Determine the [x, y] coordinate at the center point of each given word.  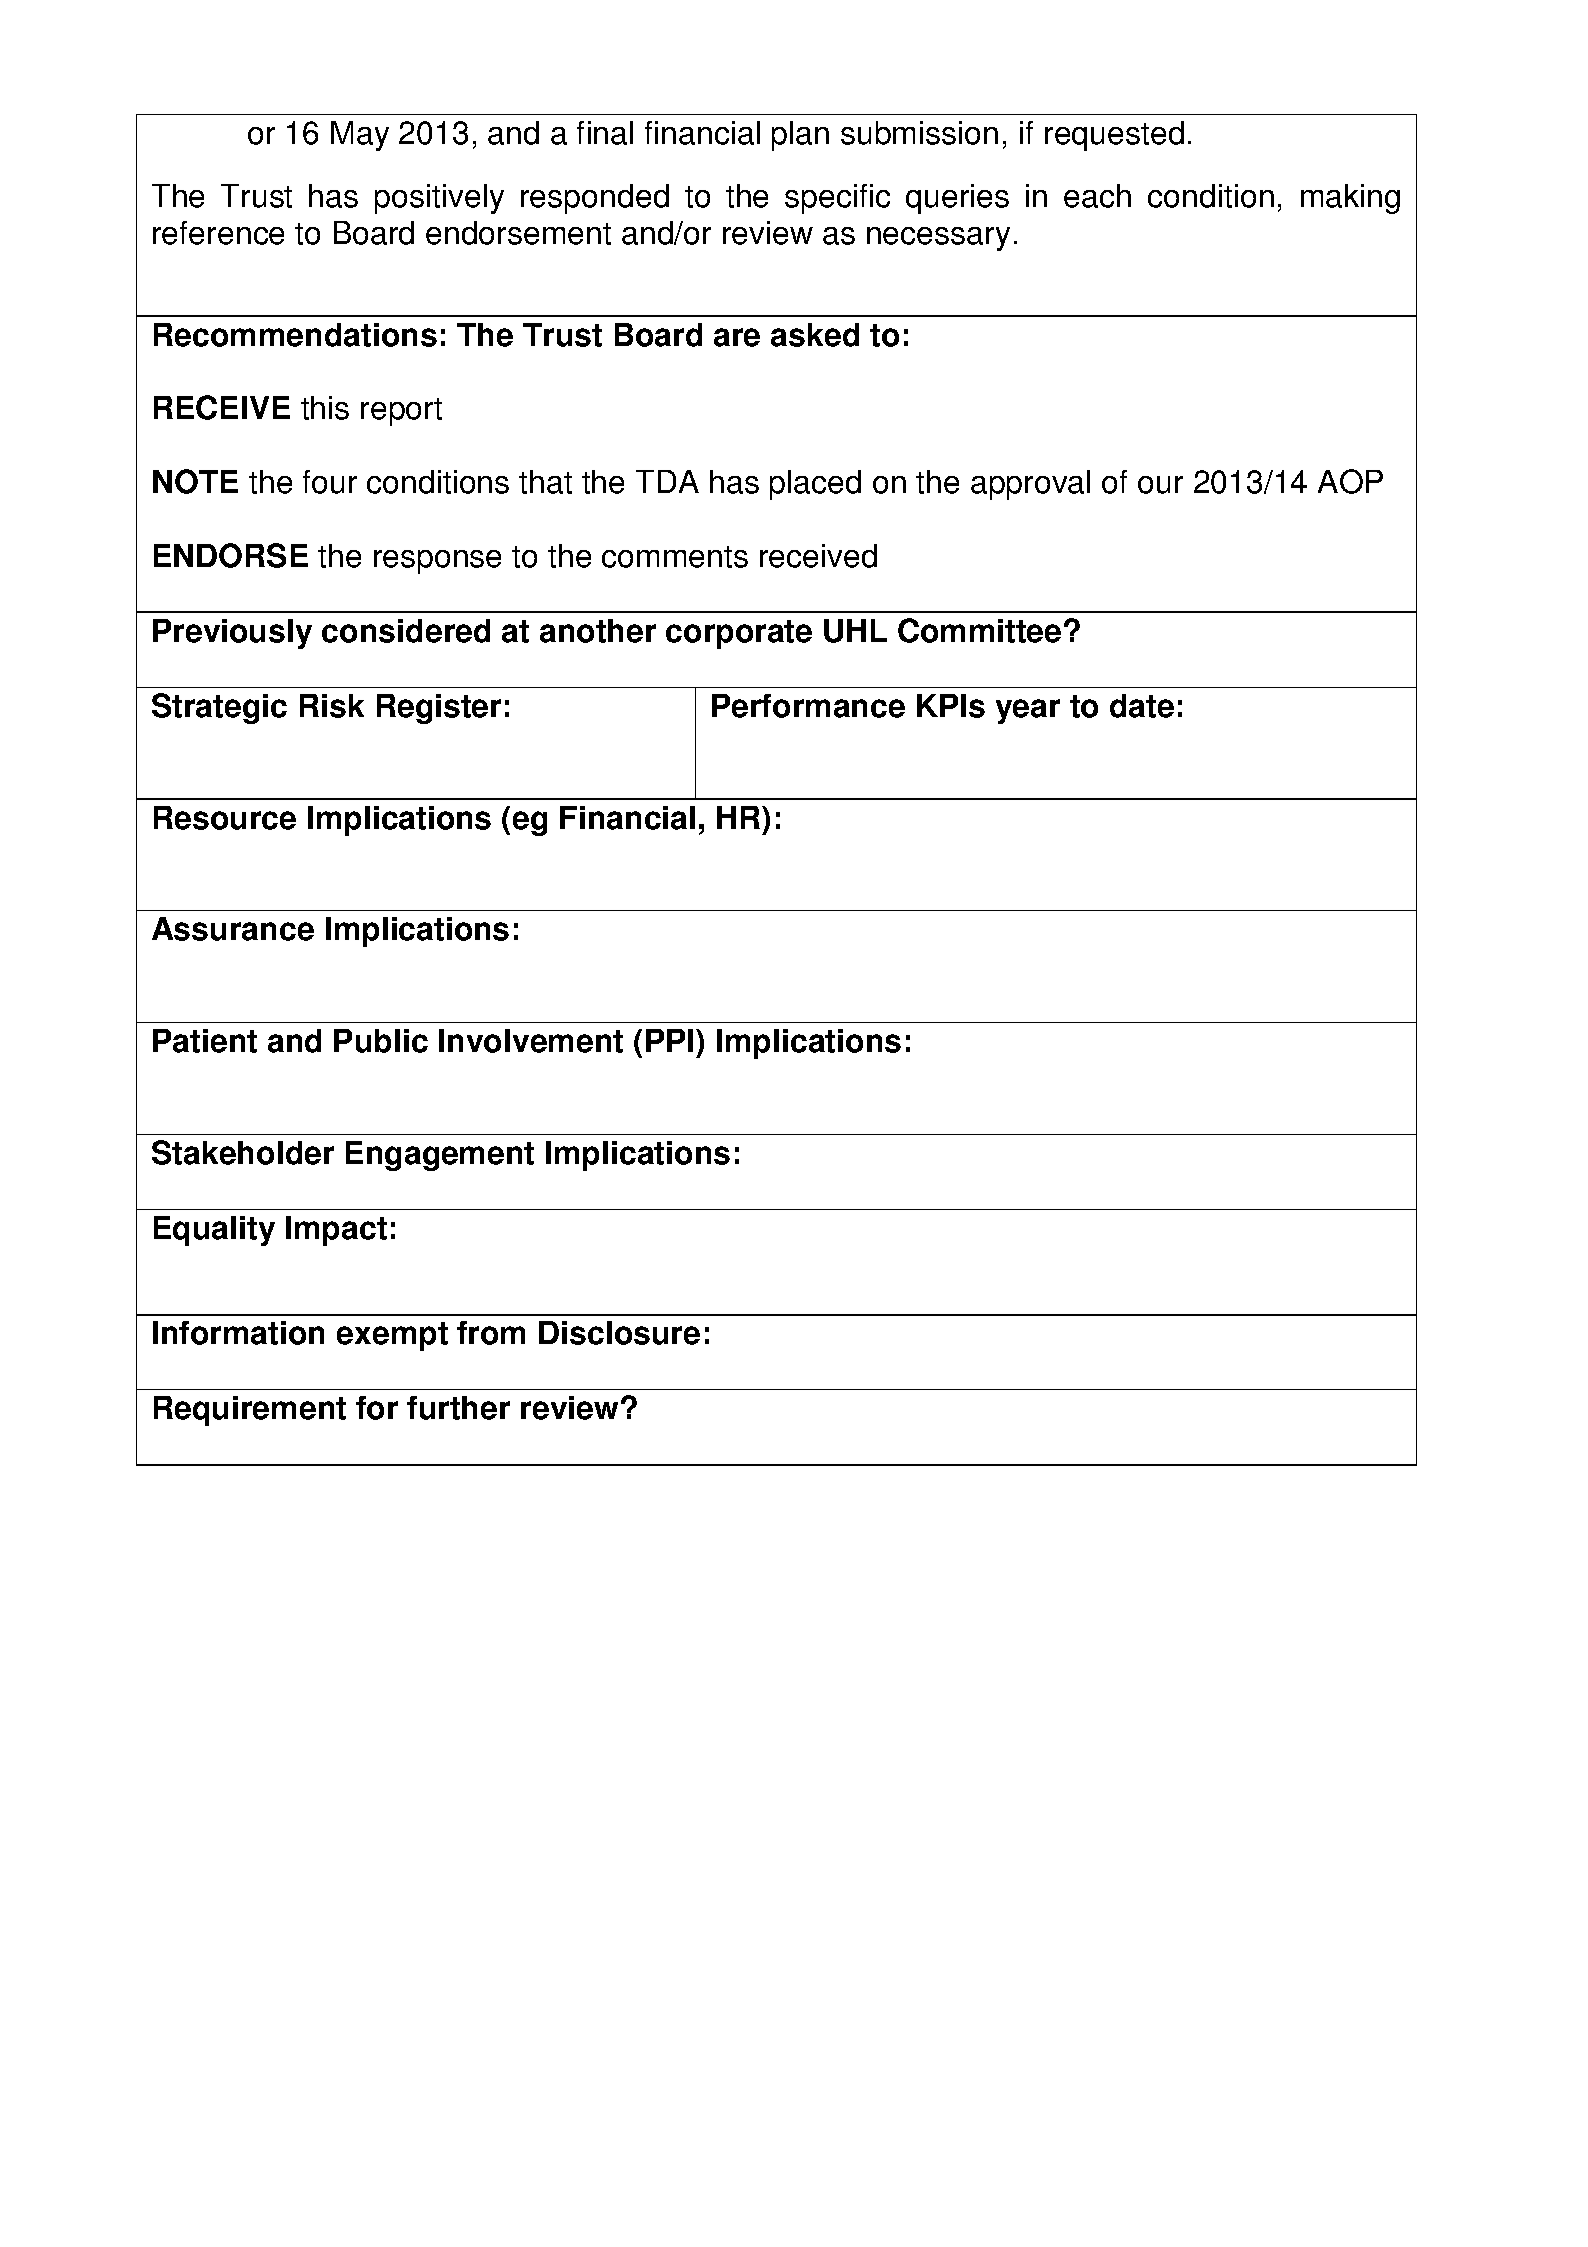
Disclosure [619, 1333]
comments [675, 557]
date [1142, 706]
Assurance [233, 929]
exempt [392, 1336]
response [437, 562]
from [491, 1333]
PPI [669, 1040]
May [360, 136]
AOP [1350, 481]
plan [800, 136]
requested [1114, 136]
